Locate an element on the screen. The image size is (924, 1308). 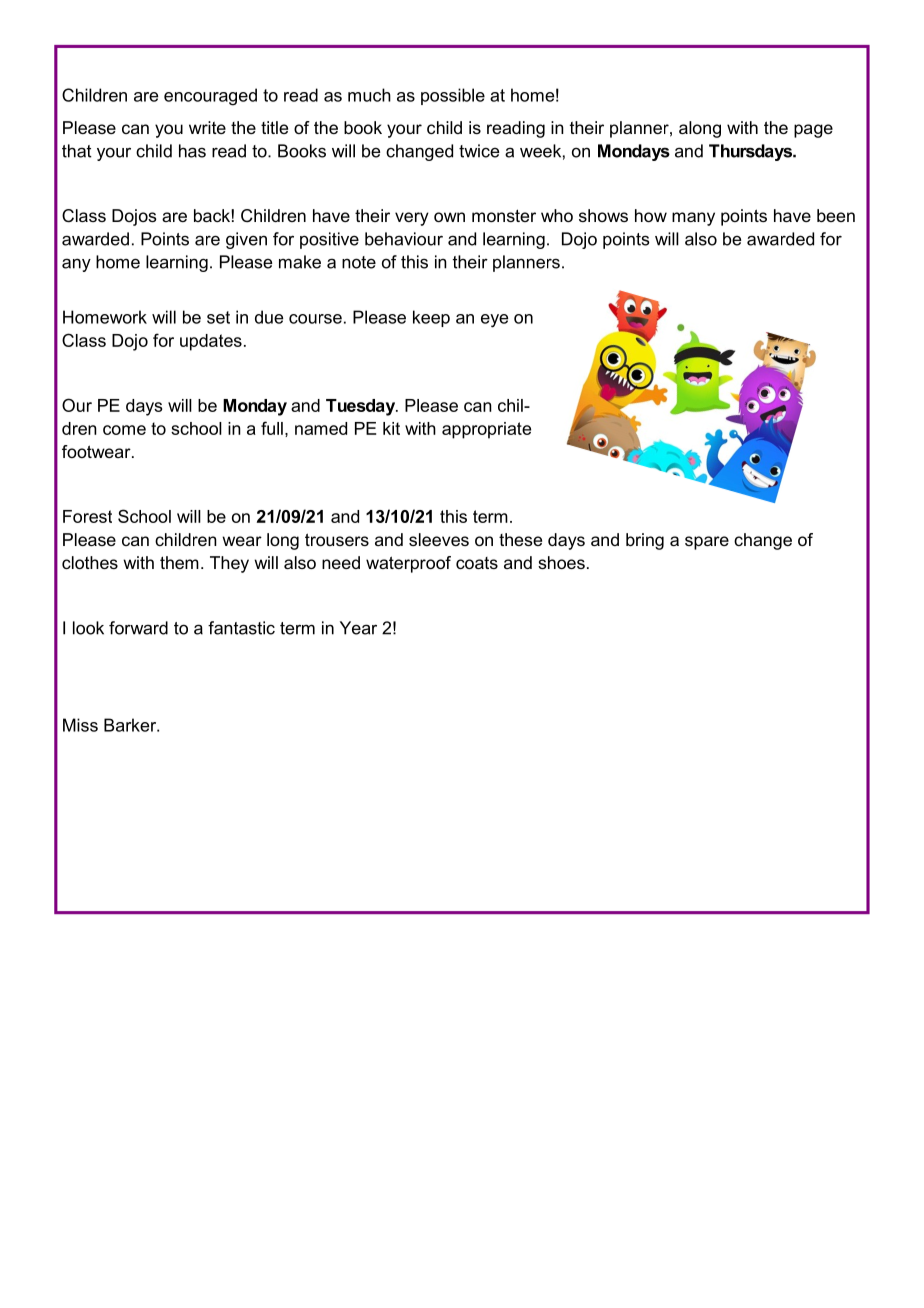
coats is located at coordinates (477, 563).
